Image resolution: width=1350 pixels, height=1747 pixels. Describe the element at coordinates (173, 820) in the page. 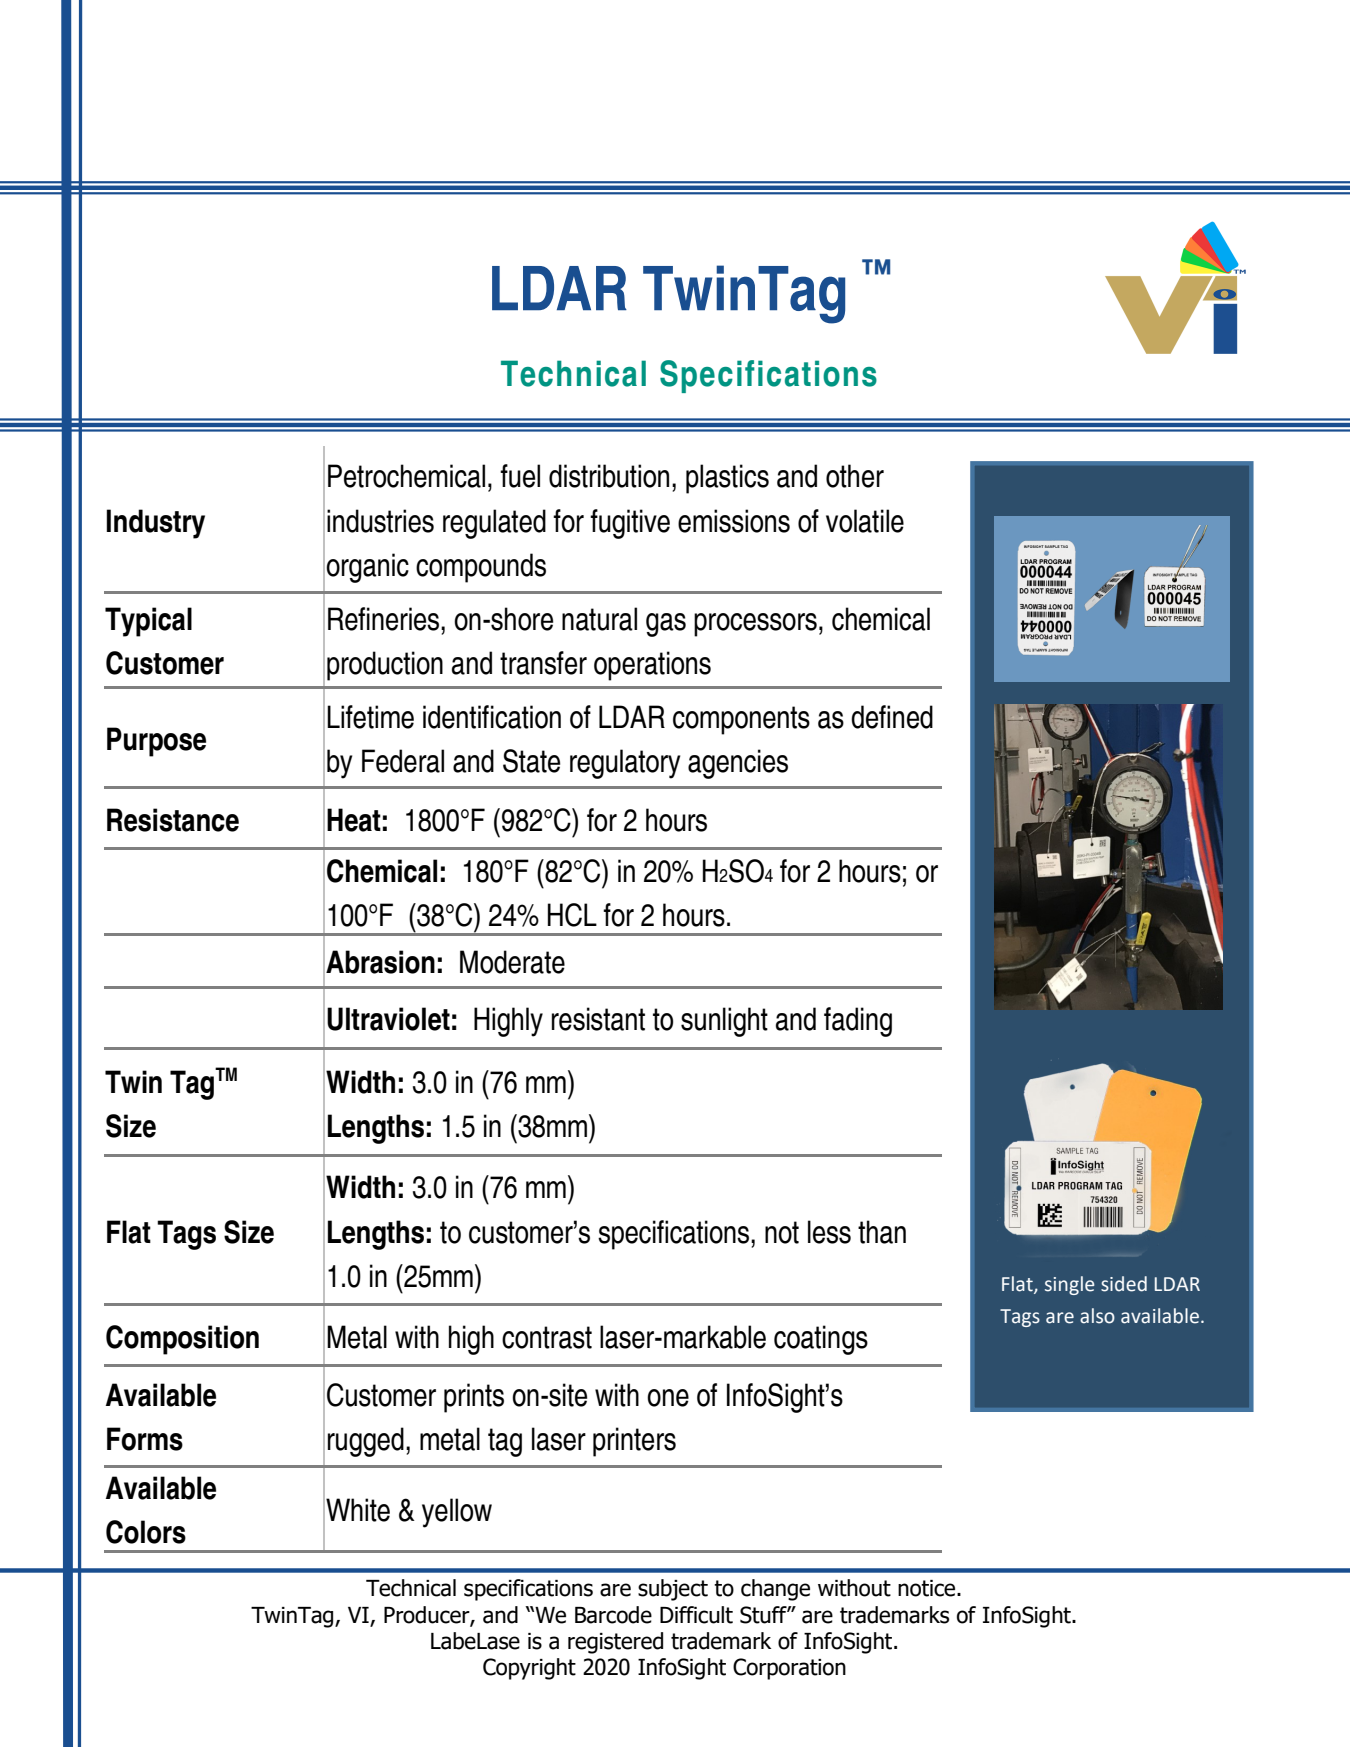

I see `Resistance` at that location.
